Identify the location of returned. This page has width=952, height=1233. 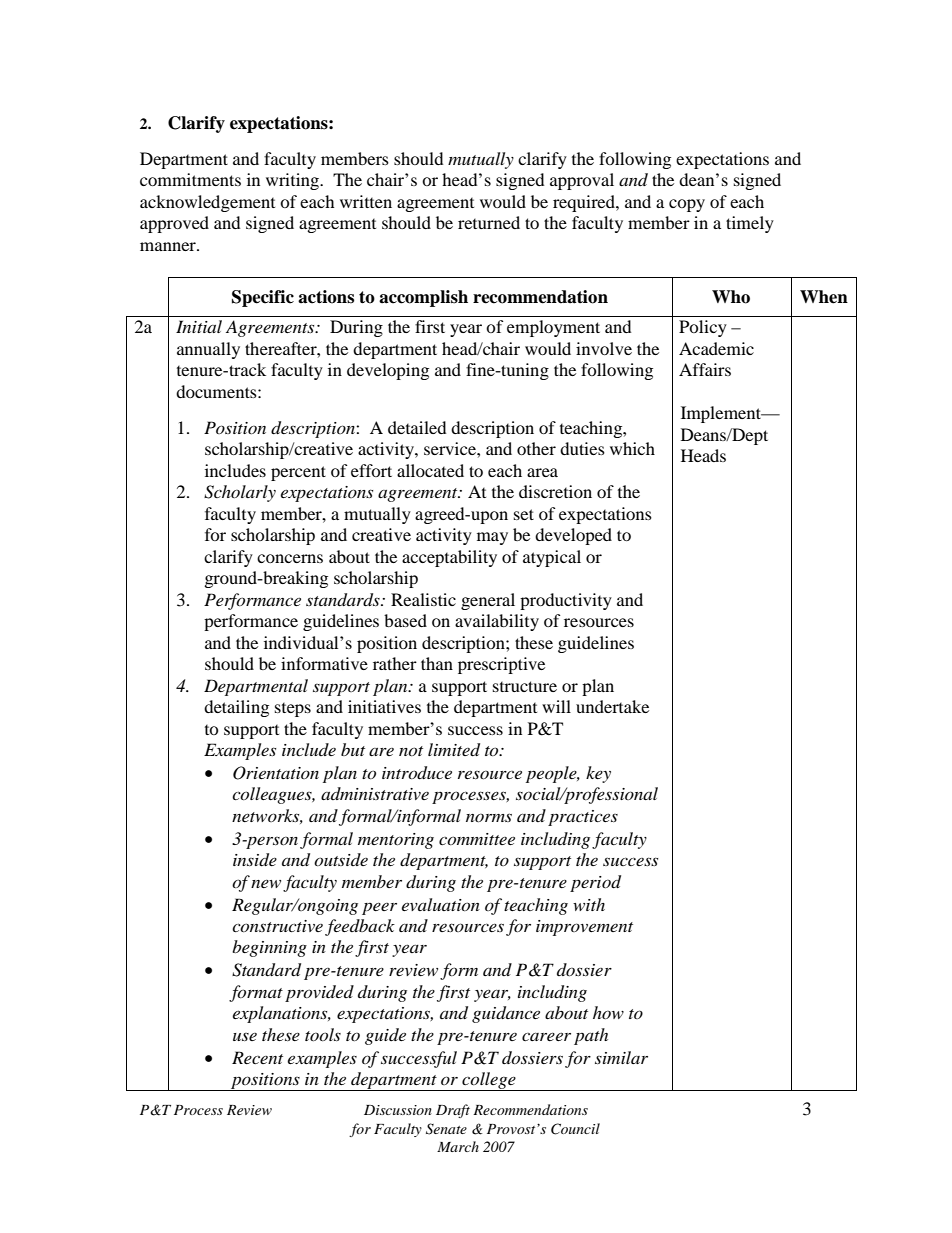
(489, 222).
